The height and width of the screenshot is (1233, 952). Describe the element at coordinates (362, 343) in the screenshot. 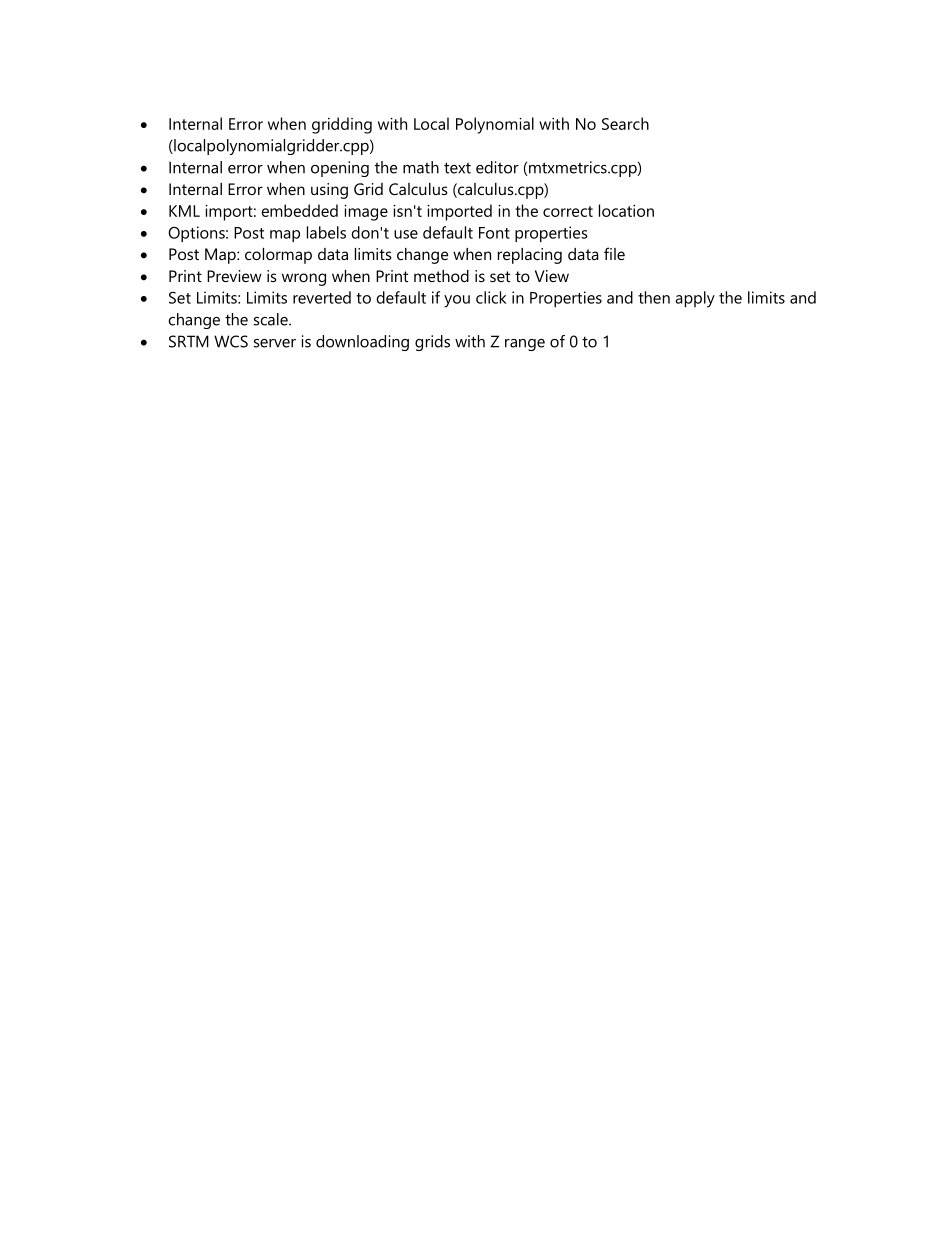

I see `downloading` at that location.
